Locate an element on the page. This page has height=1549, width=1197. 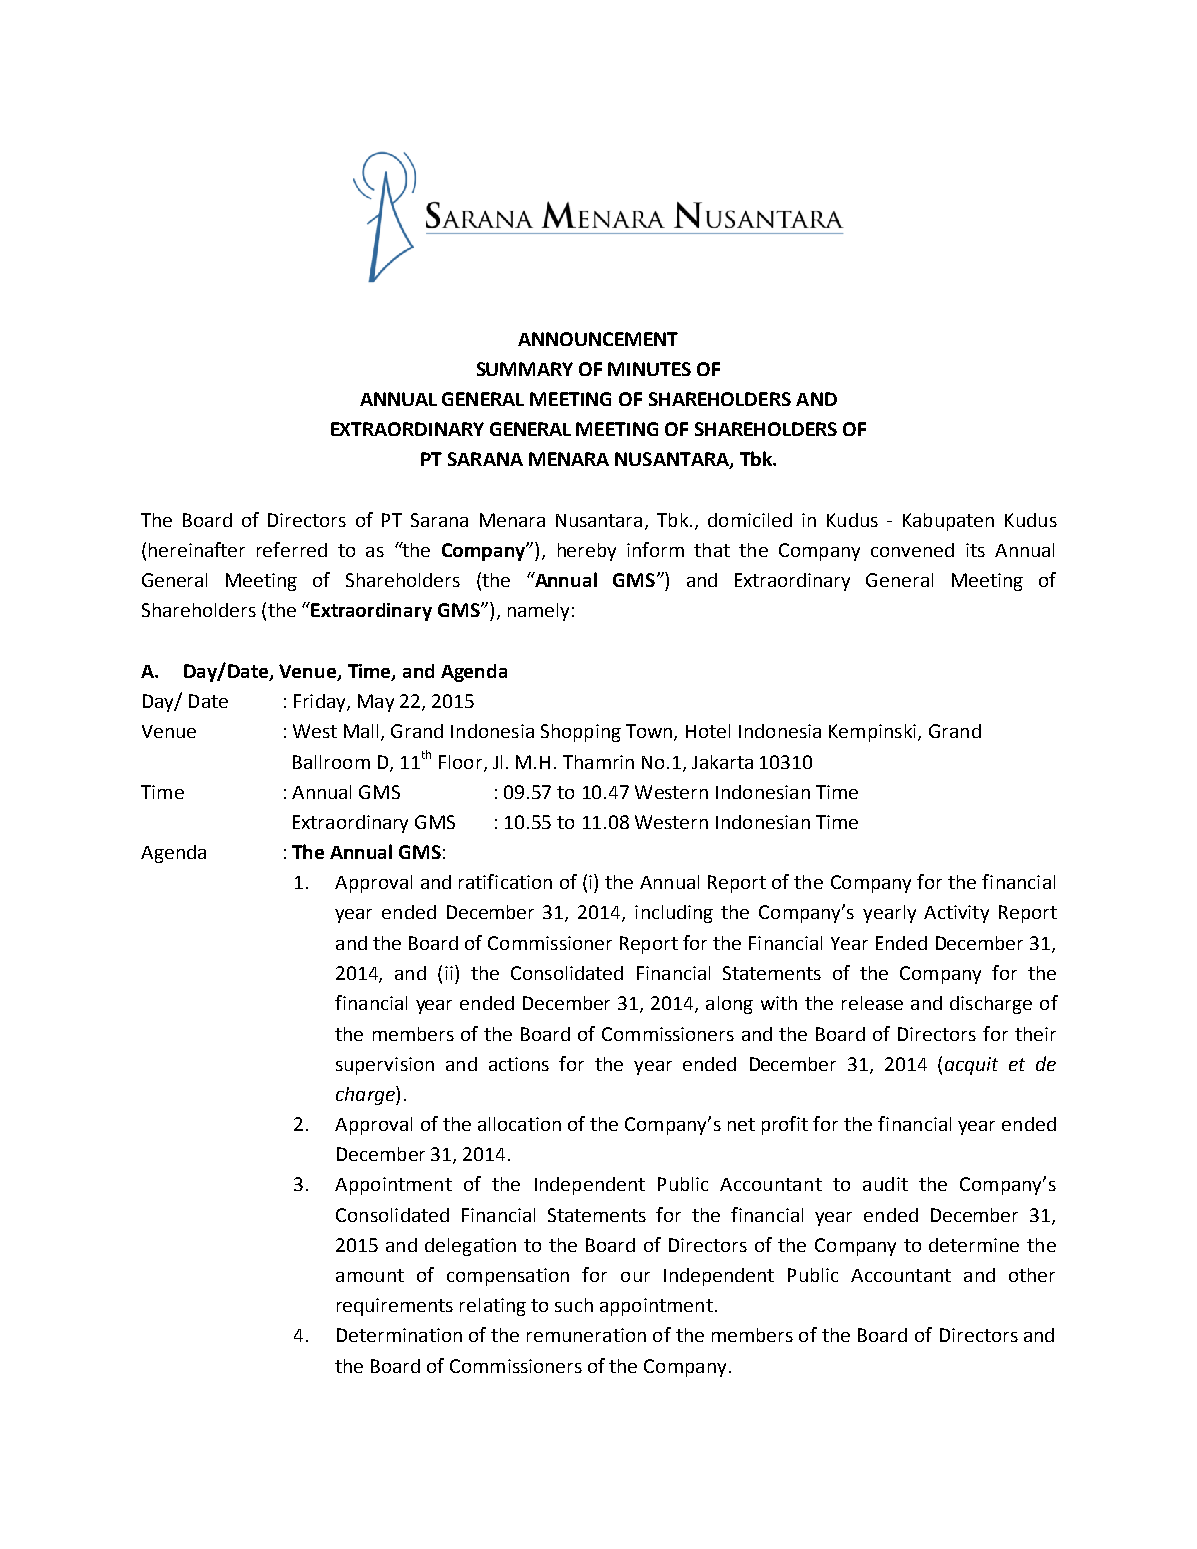
its is located at coordinates (975, 550).
